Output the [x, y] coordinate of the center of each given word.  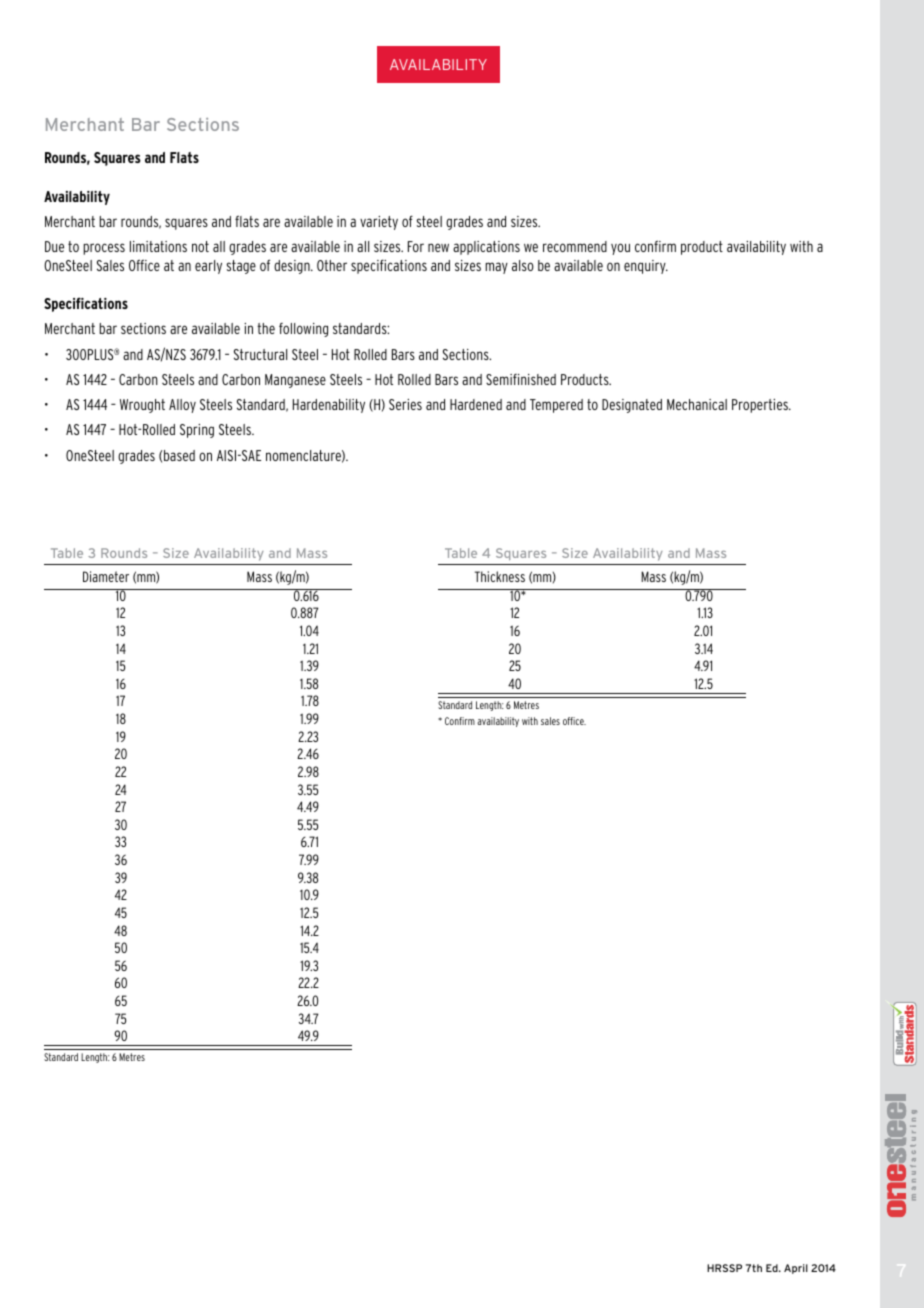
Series [405, 404]
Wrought [142, 406]
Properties [761, 406]
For [416, 246]
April [796, 1269]
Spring [197, 431]
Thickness [500, 576]
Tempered [556, 406]
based [179, 455]
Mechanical [697, 404]
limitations [158, 246]
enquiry [646, 267]
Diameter [106, 576]
